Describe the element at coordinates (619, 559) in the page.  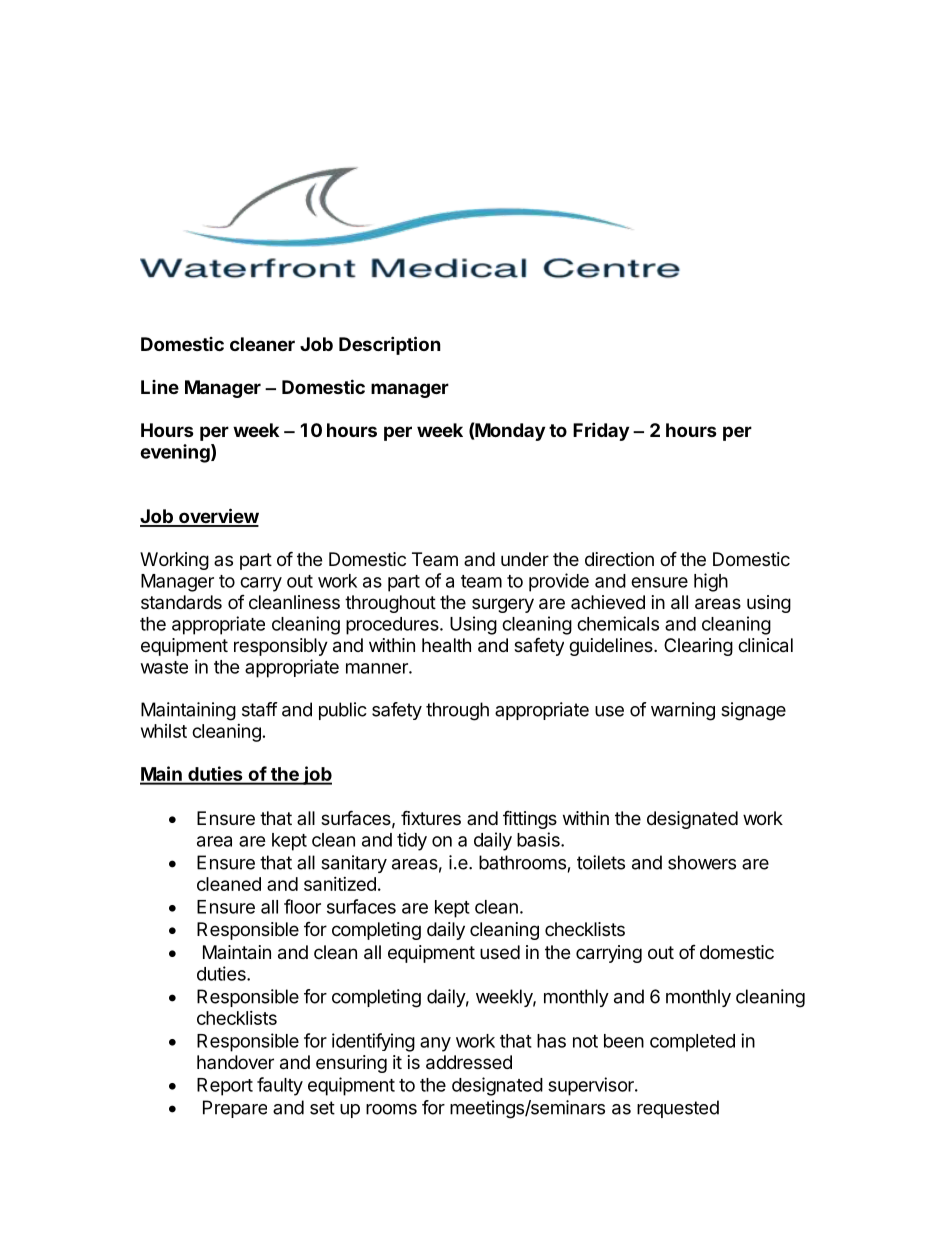
I see `direction` at that location.
